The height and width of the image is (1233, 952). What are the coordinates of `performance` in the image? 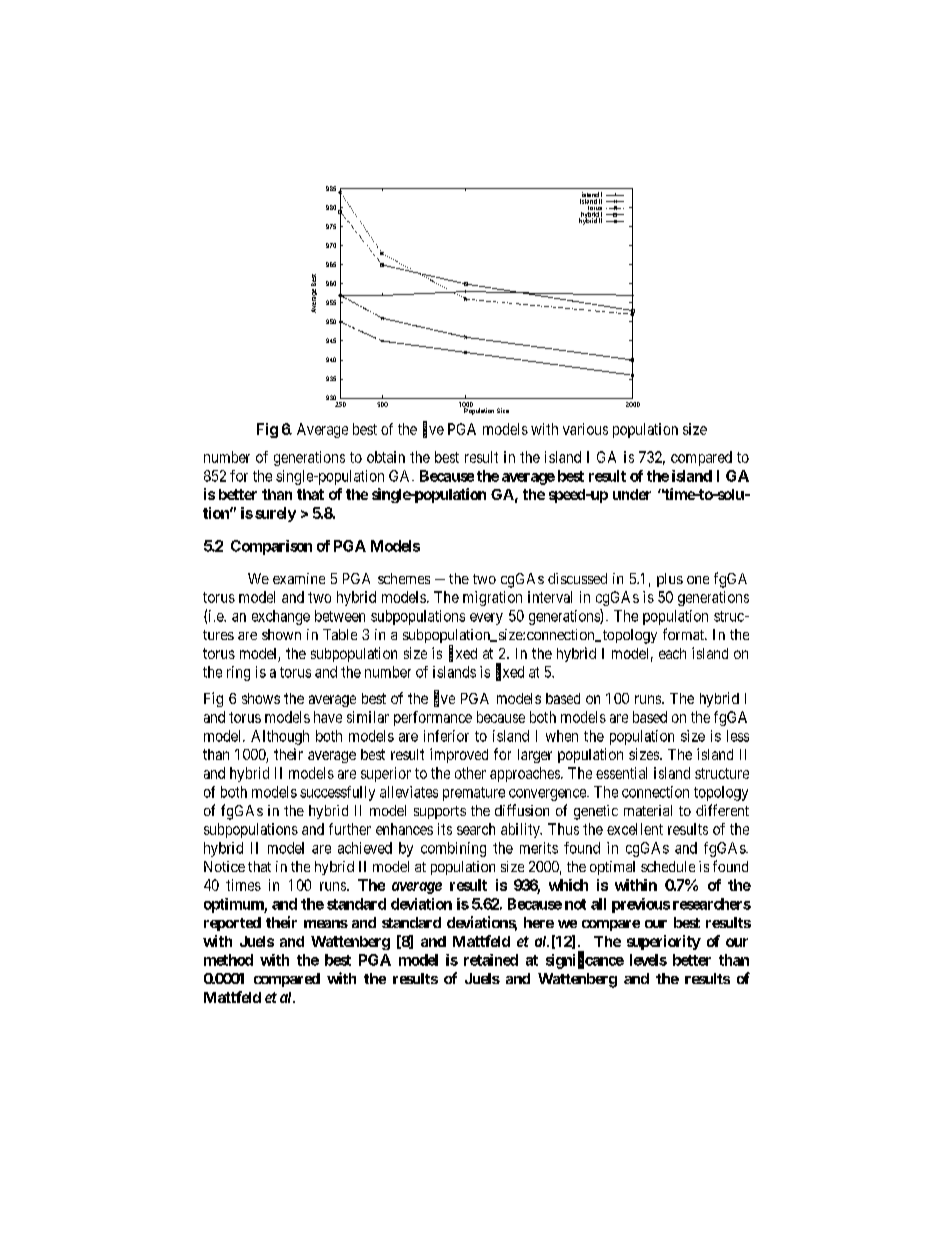 It's located at (433, 718).
